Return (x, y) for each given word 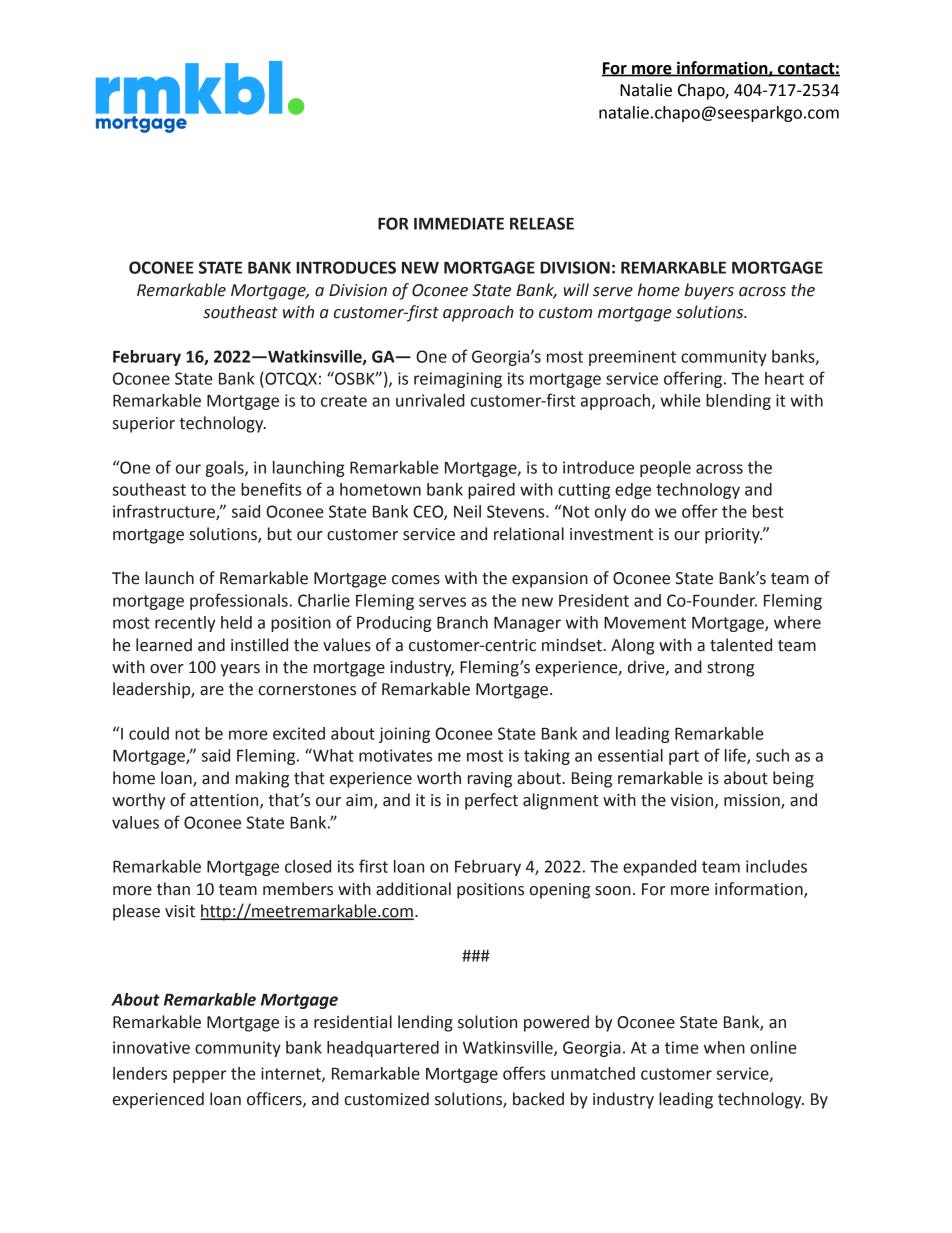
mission (753, 801)
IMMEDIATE (459, 224)
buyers (709, 291)
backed (538, 1099)
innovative (151, 1047)
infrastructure (165, 512)
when (724, 1047)
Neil (467, 511)
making (262, 779)
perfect (491, 801)
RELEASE (542, 223)
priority (733, 536)
